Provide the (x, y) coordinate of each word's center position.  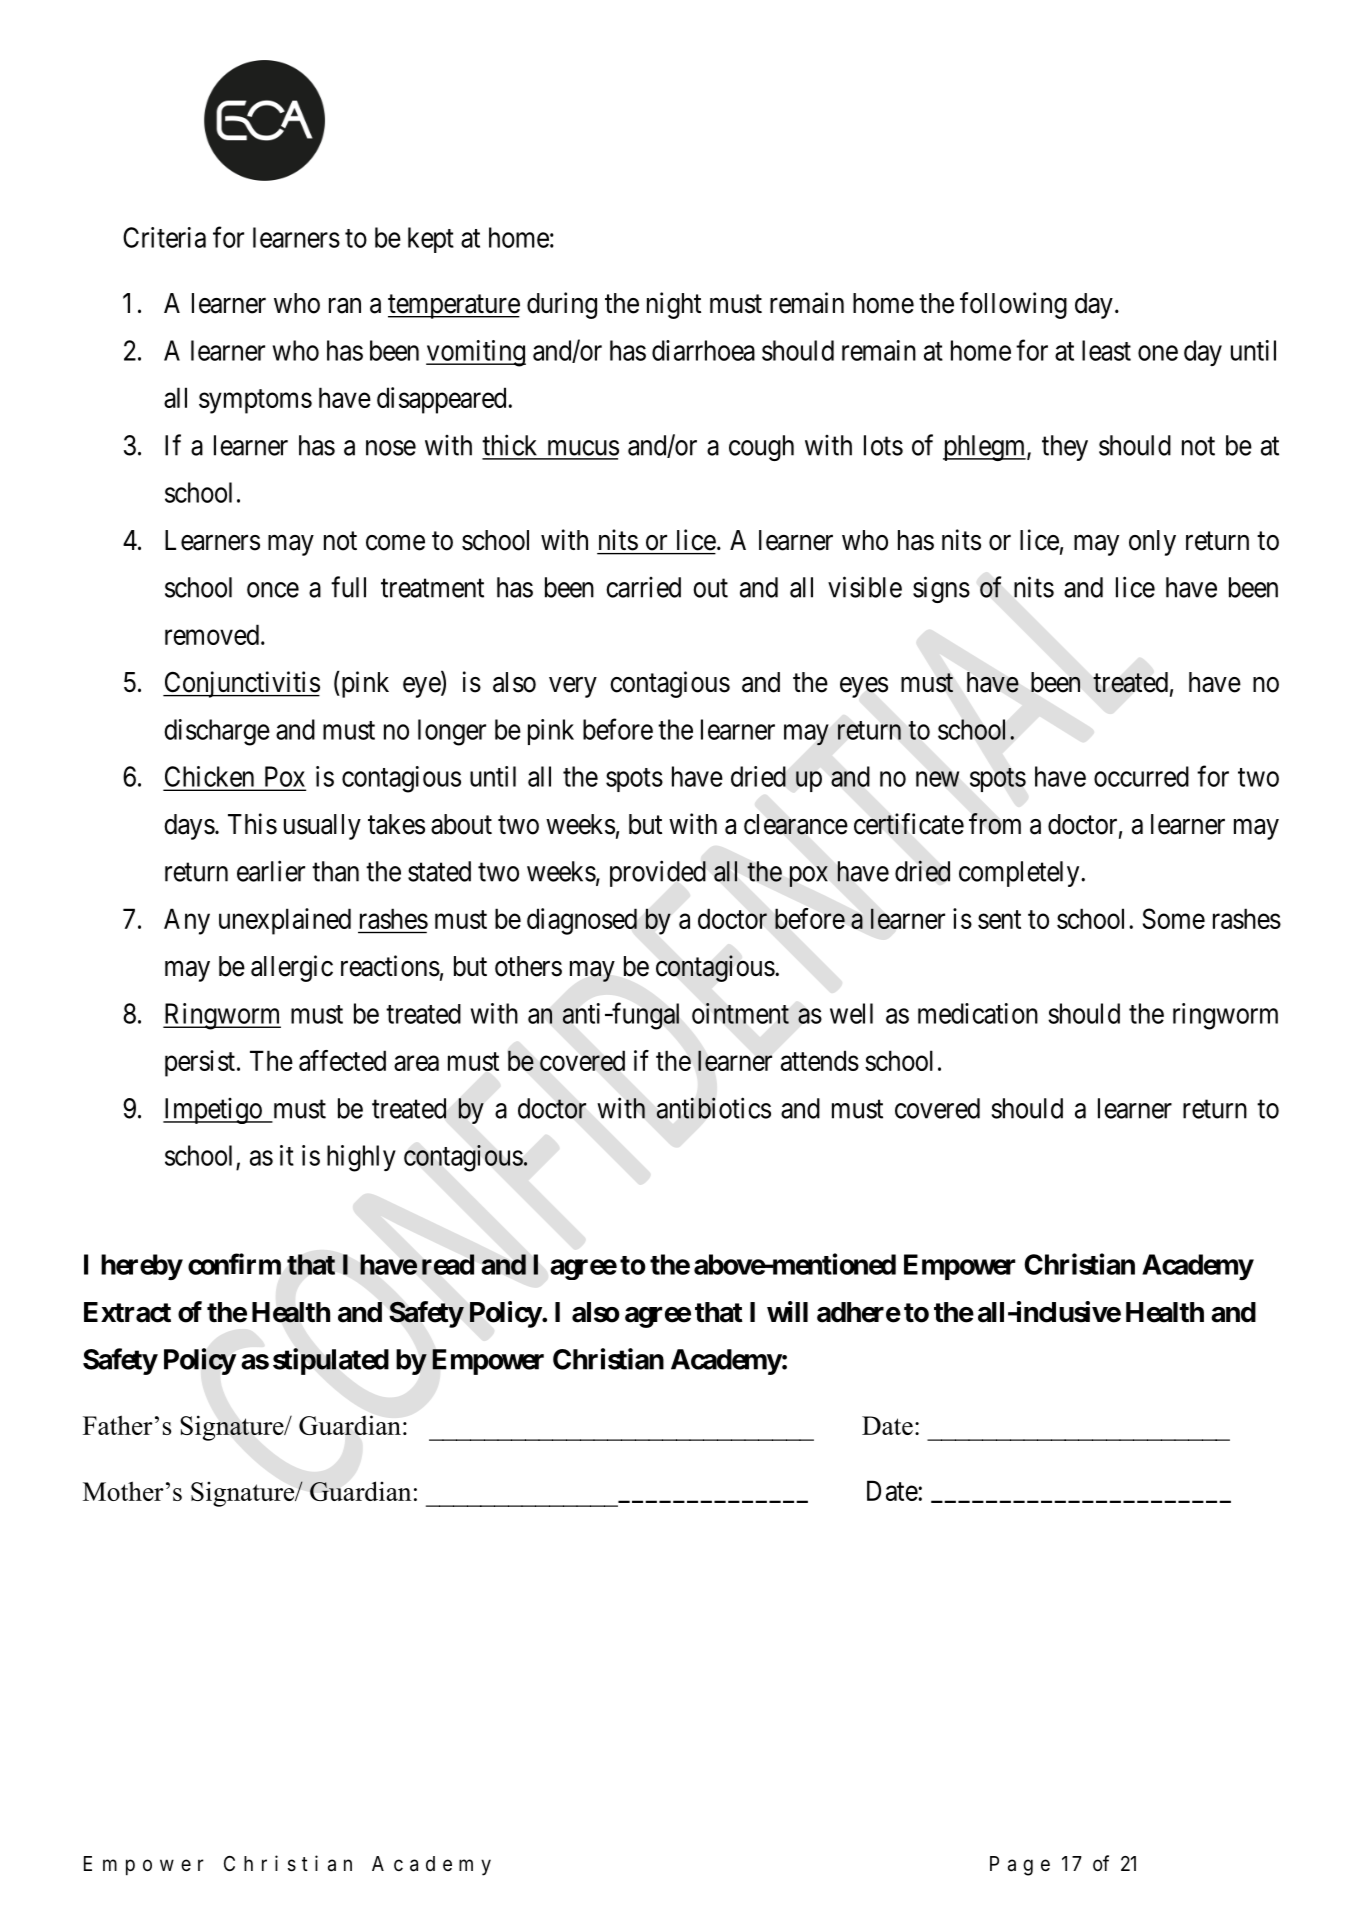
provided (658, 873)
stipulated (331, 1361)
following (1013, 305)
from (995, 824)
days (189, 827)
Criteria (164, 237)
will (787, 1311)
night (674, 305)
